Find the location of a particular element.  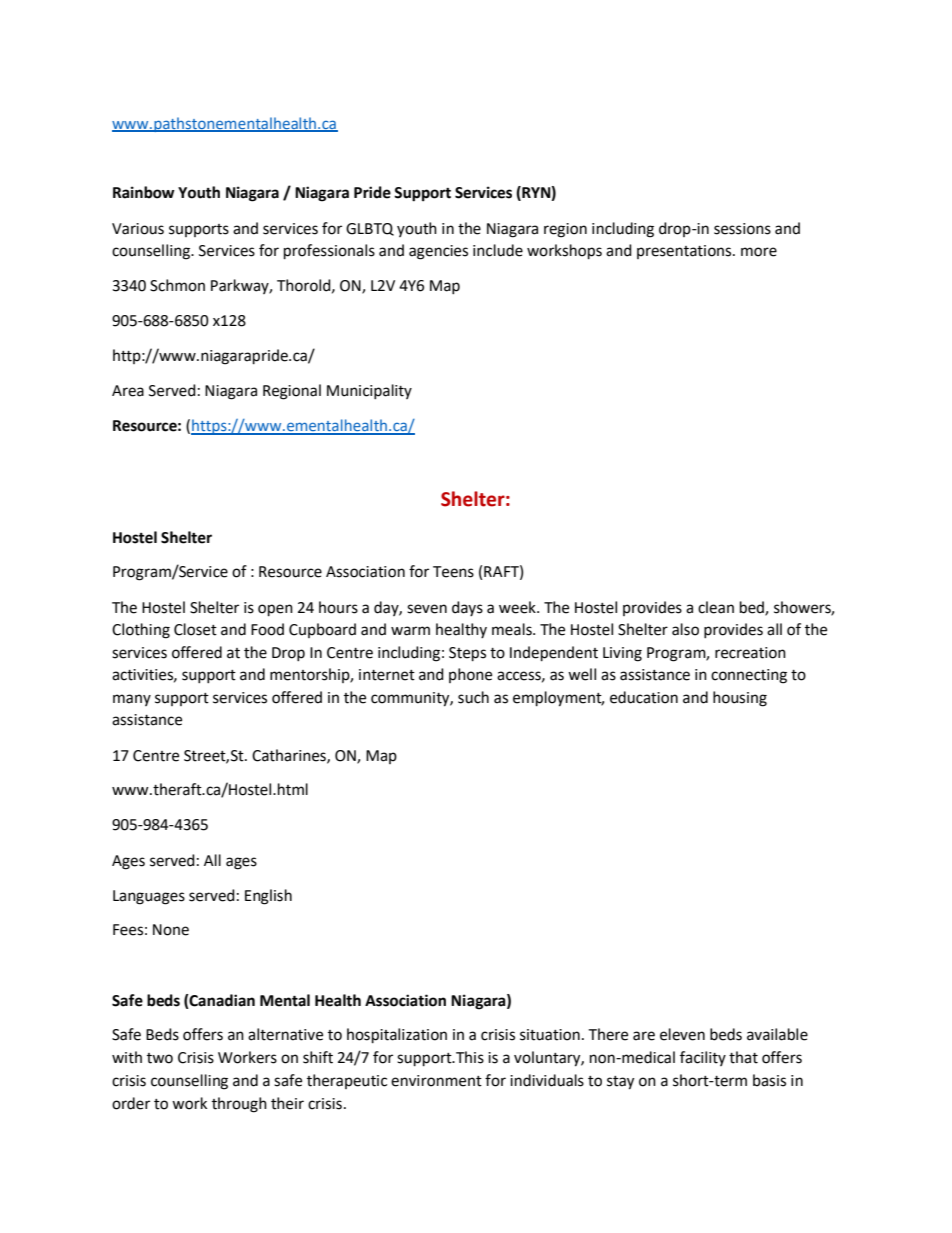

clean is located at coordinates (716, 607).
